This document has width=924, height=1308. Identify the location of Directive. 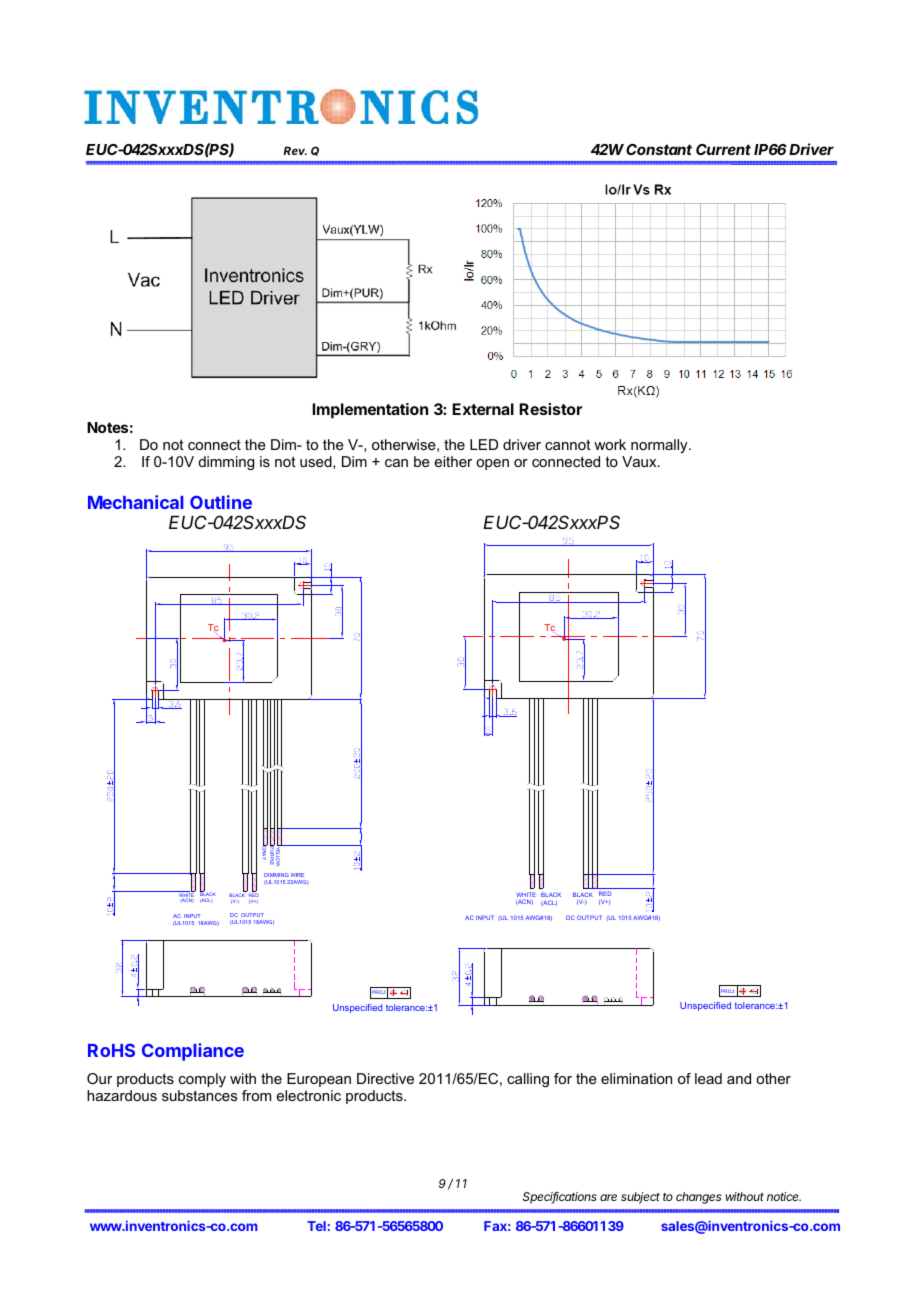
(385, 1078).
